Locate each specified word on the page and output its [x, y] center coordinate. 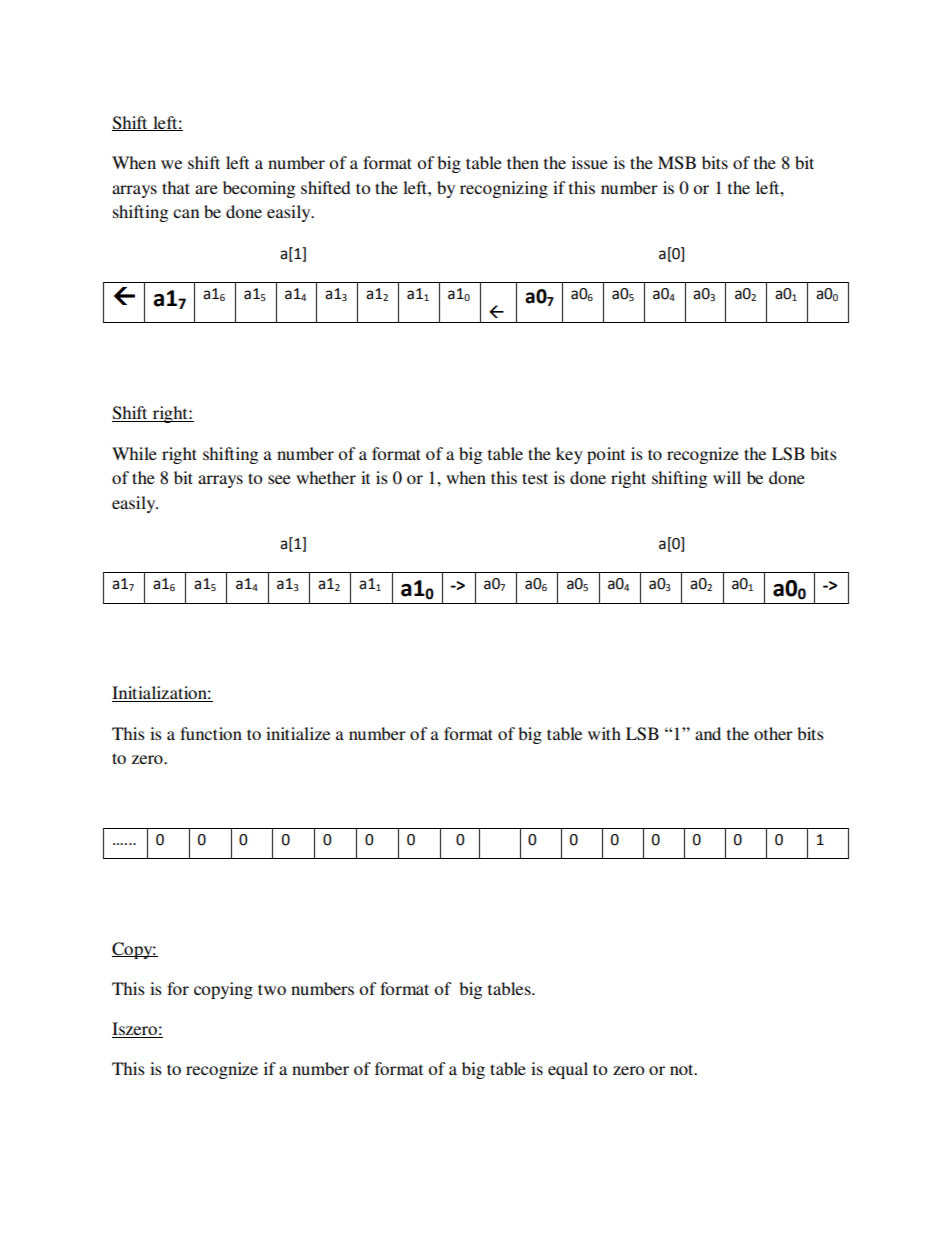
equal [568, 1070]
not [683, 1069]
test [535, 478]
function [211, 733]
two [272, 989]
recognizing [504, 189]
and [708, 733]
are [206, 189]
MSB [677, 163]
